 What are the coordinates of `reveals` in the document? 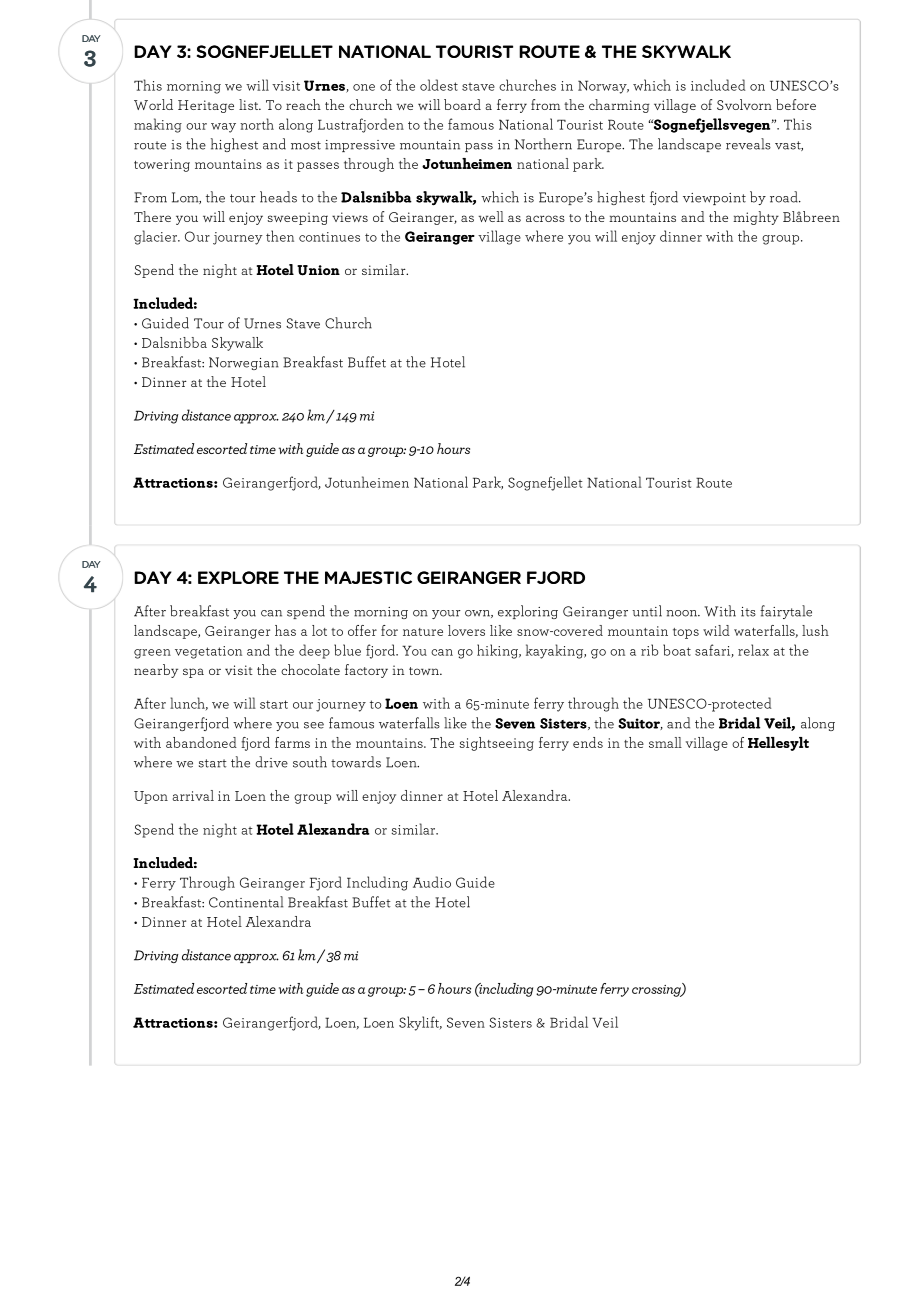 It's located at (748, 144).
